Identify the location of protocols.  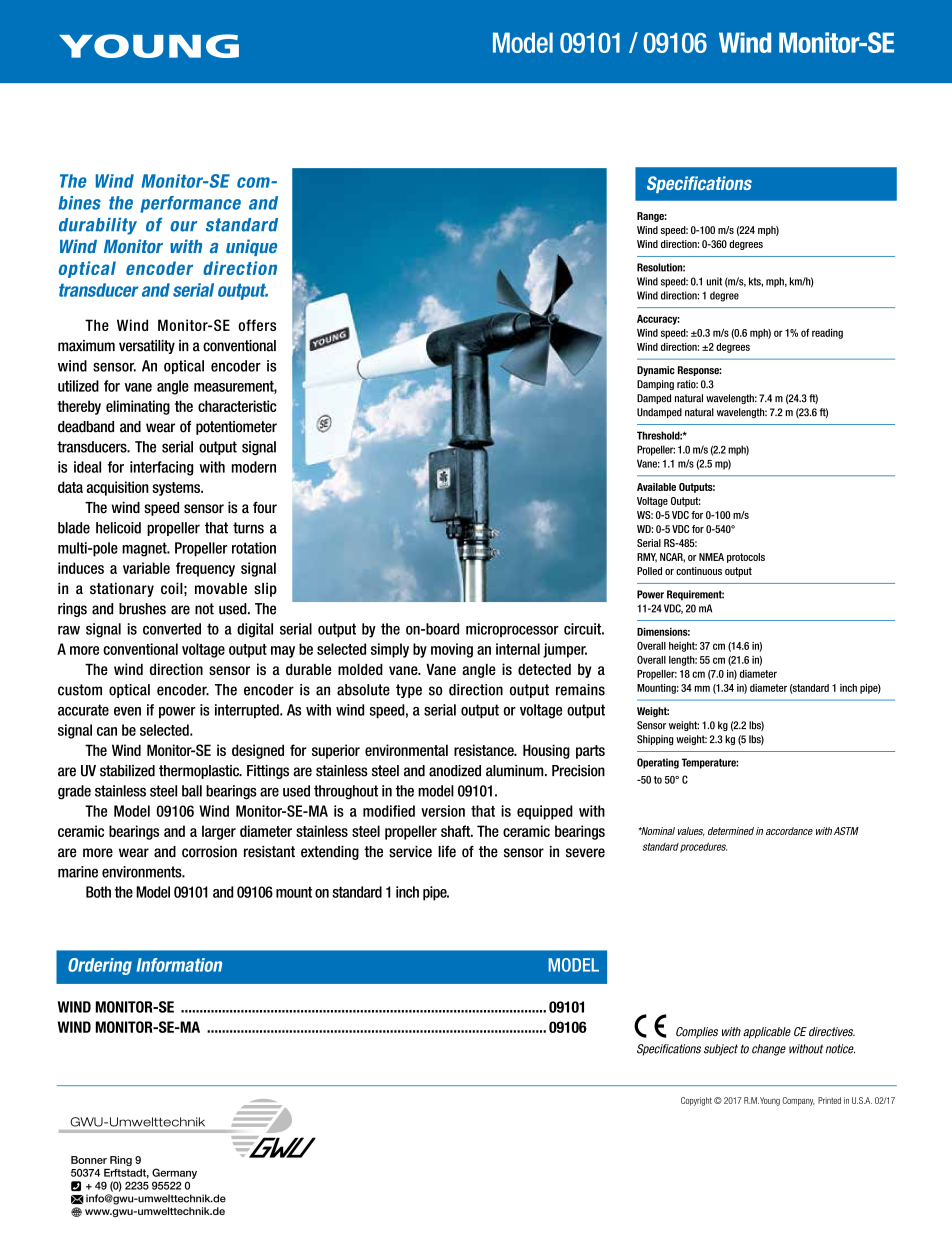
(746, 558).
